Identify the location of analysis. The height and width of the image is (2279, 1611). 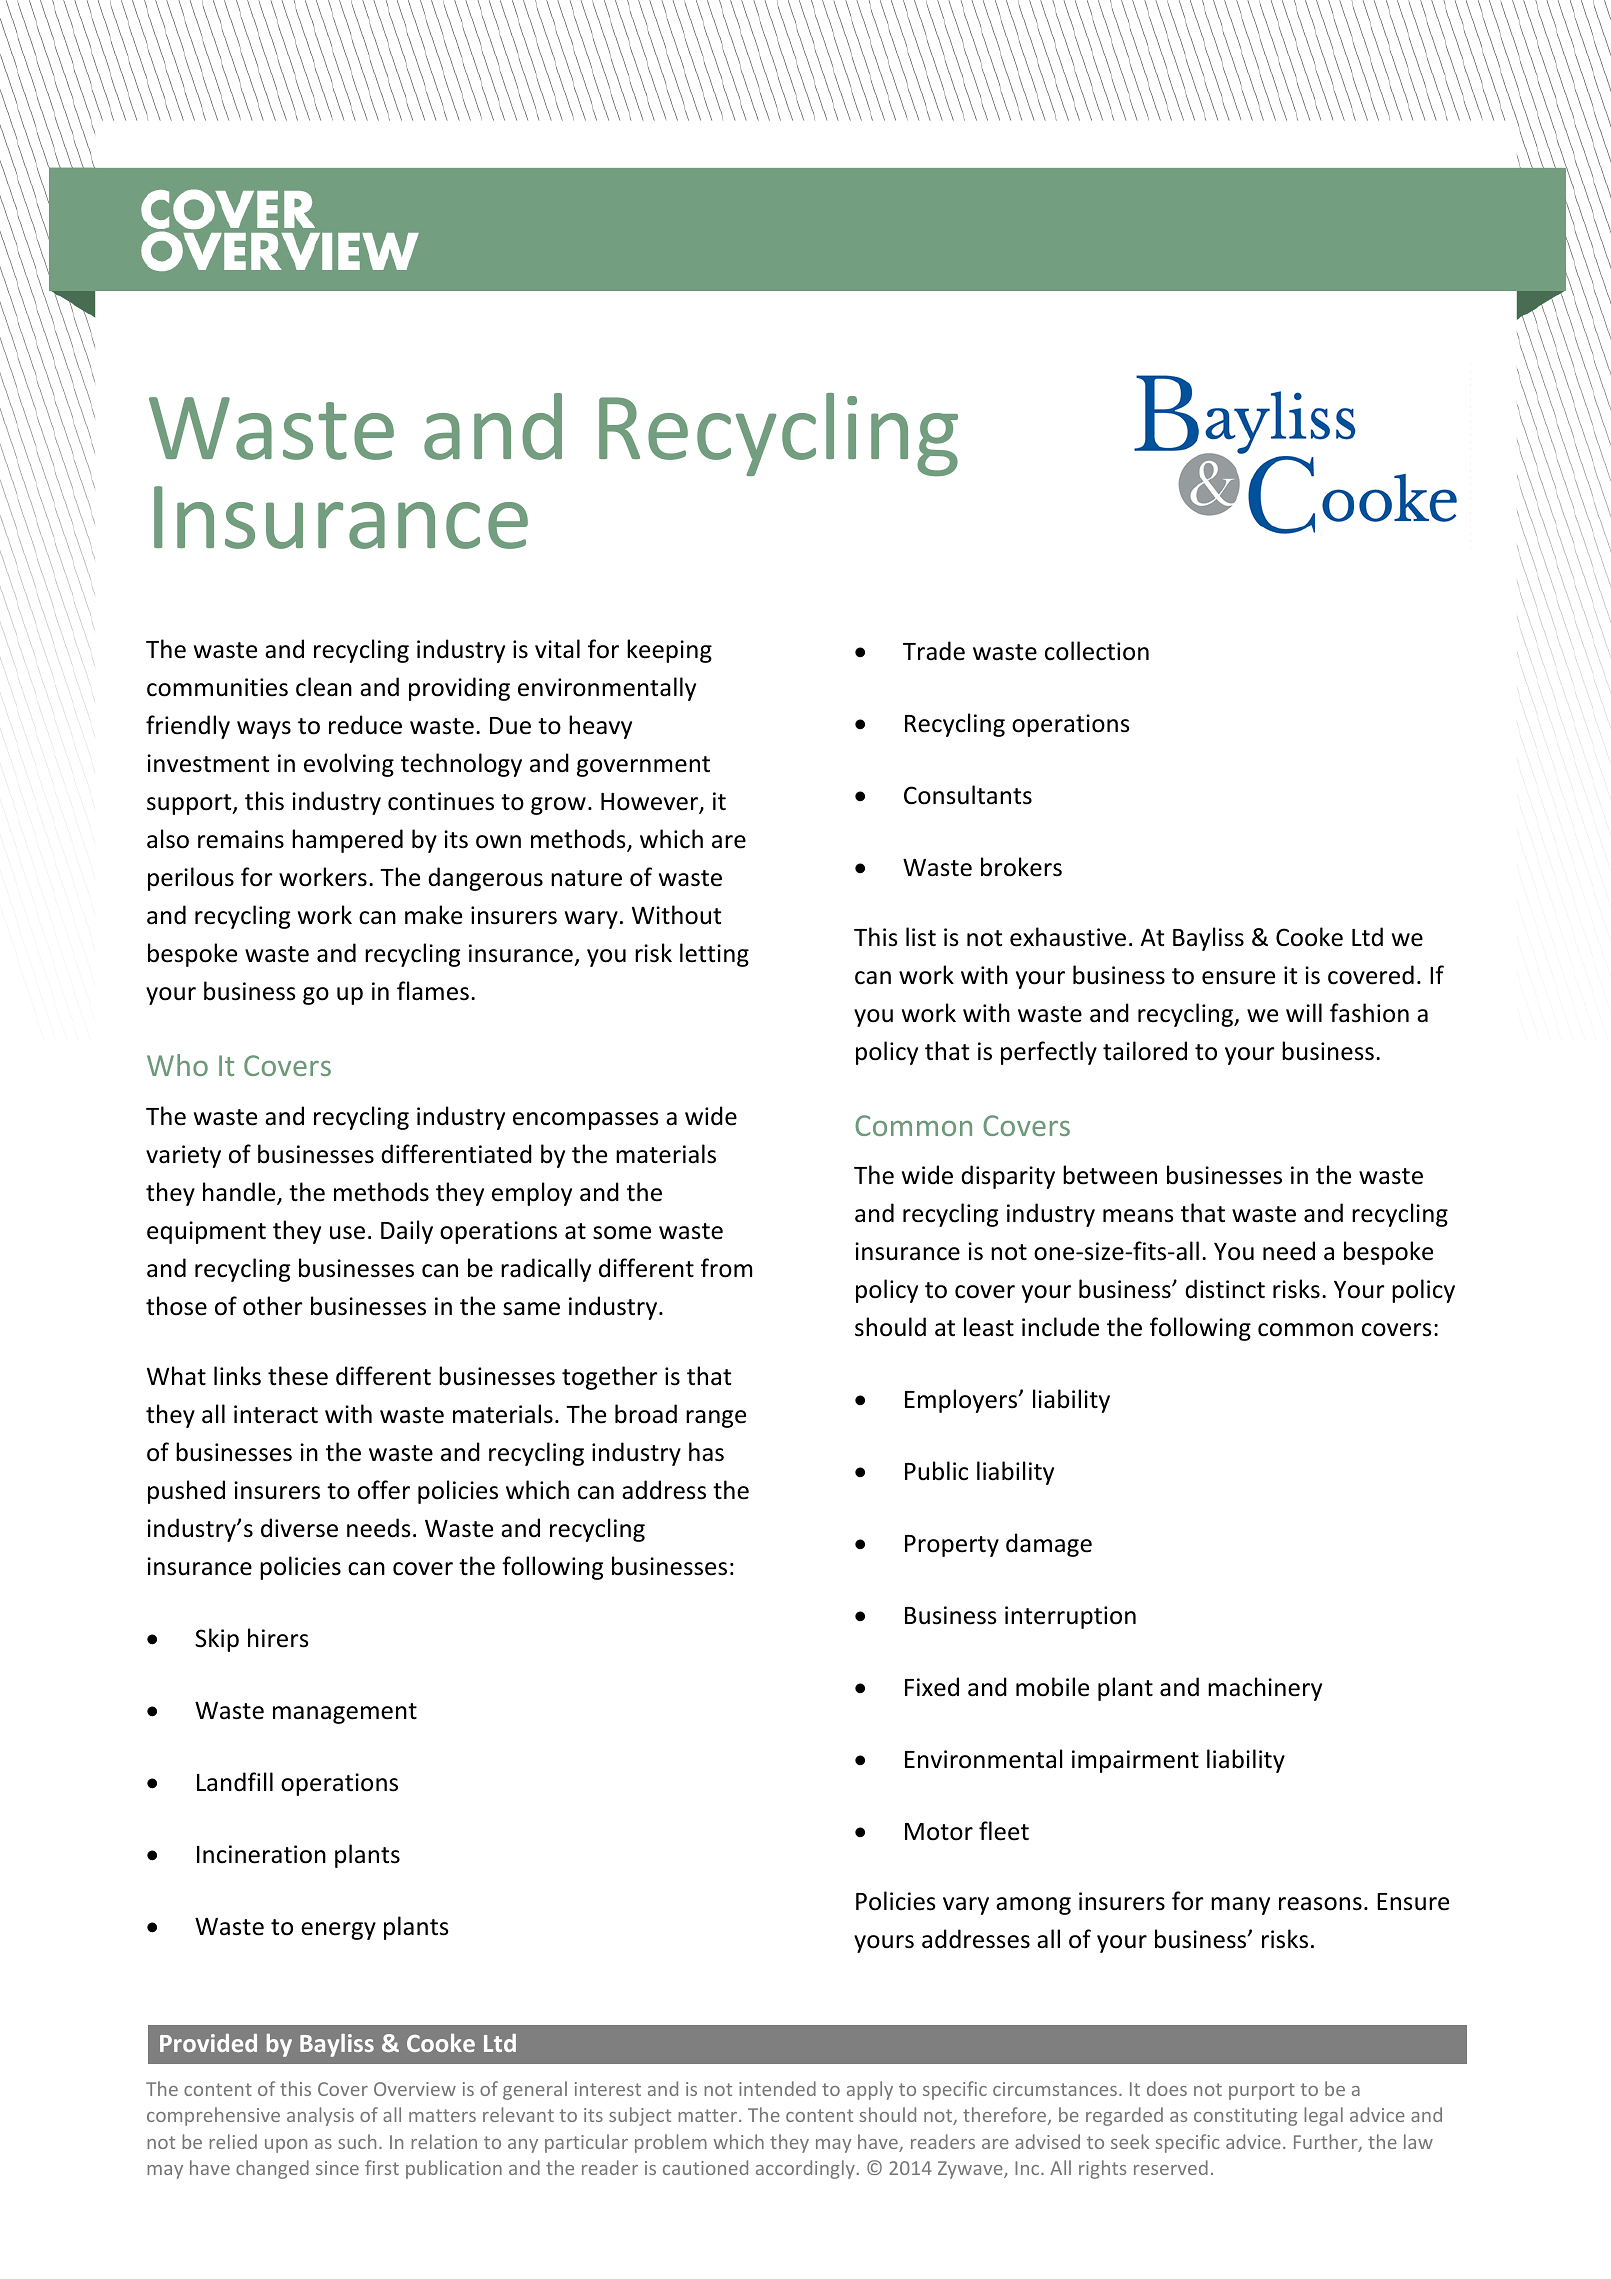
(320, 2116).
